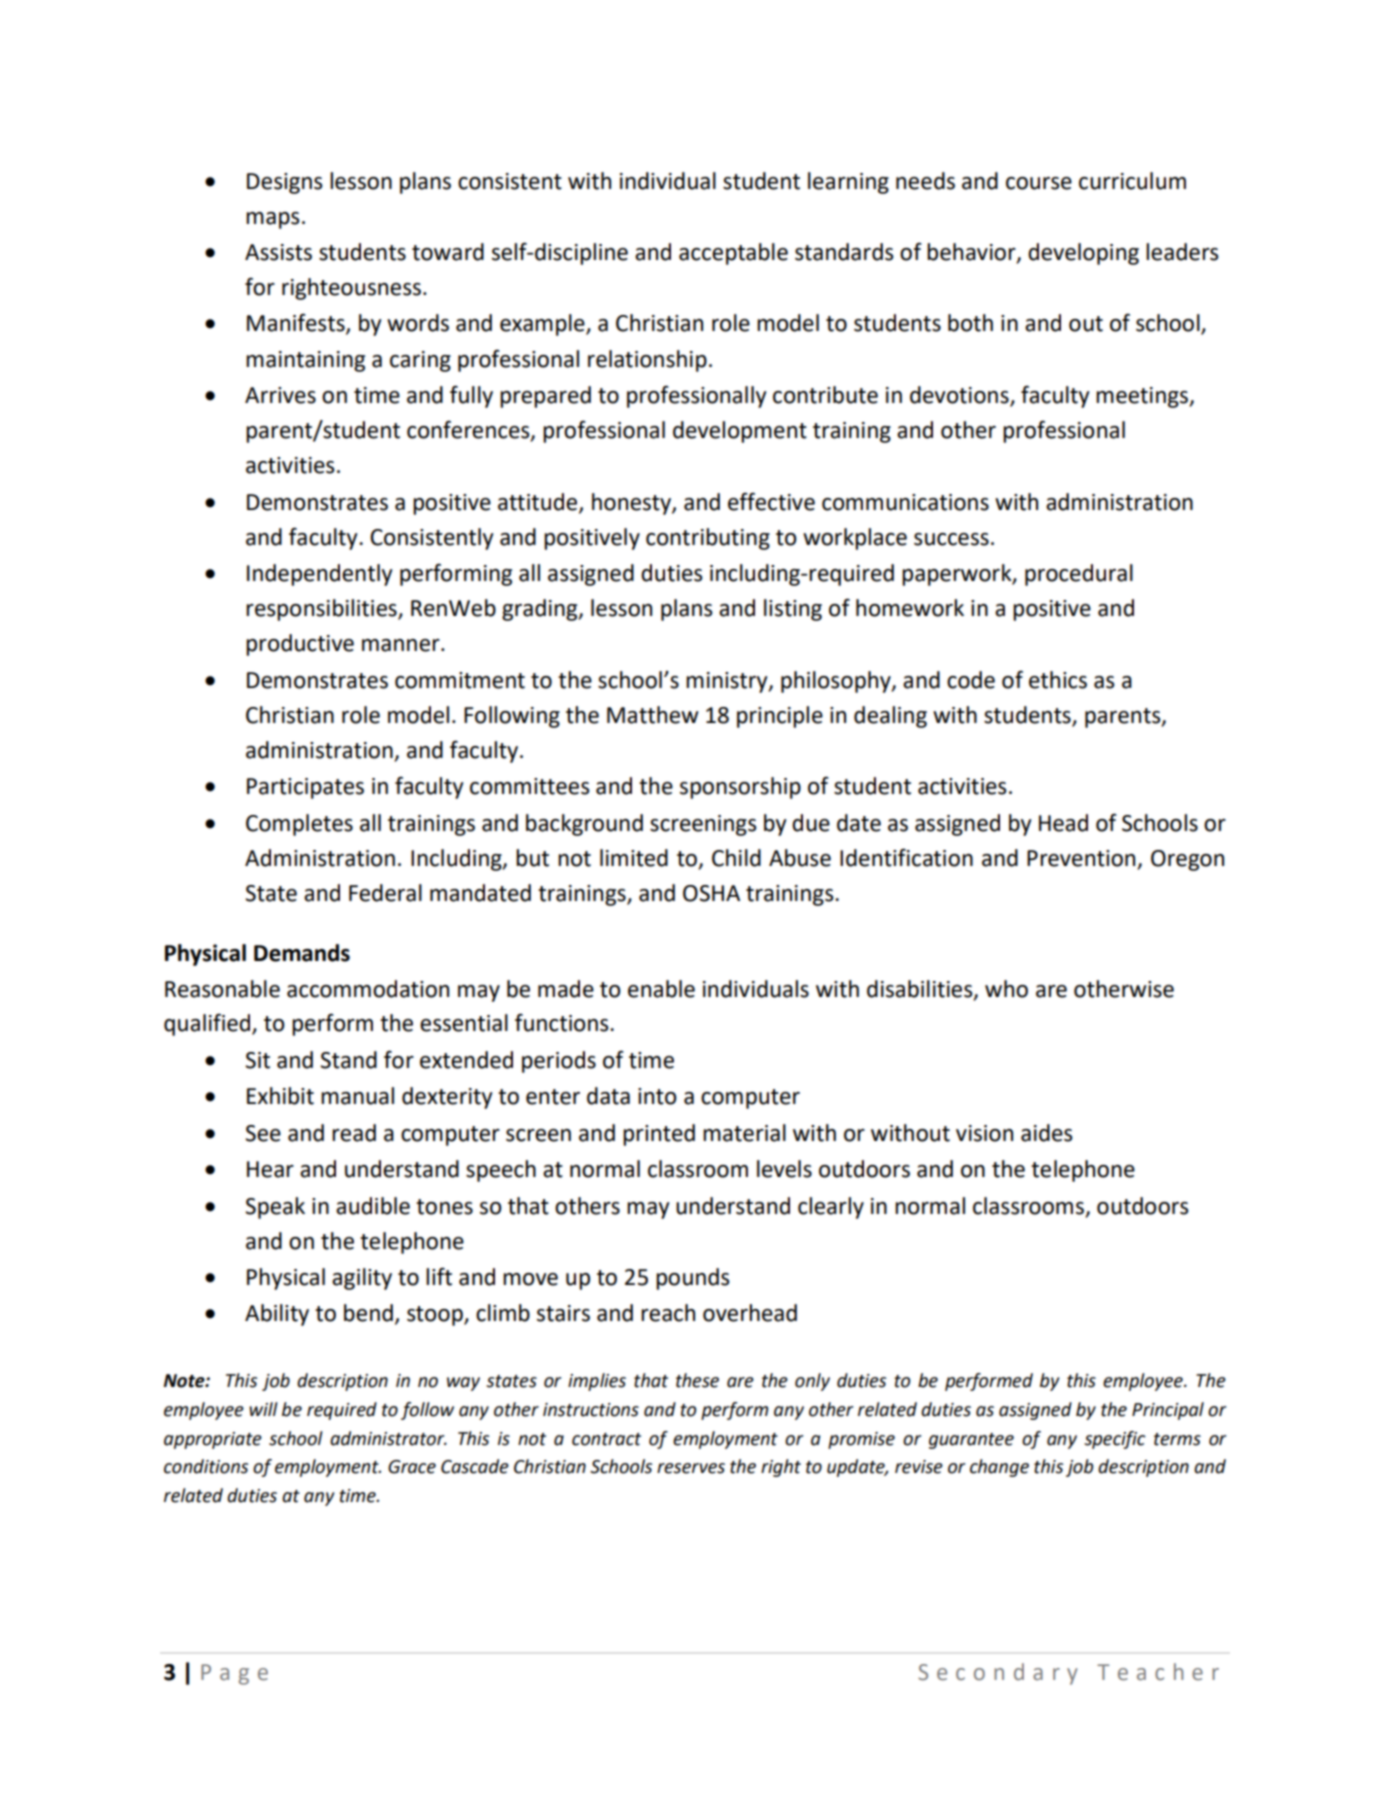 Image resolution: width=1390 pixels, height=1799 pixels. What do you see at coordinates (793, 610) in the screenshot?
I see `listing` at bounding box center [793, 610].
